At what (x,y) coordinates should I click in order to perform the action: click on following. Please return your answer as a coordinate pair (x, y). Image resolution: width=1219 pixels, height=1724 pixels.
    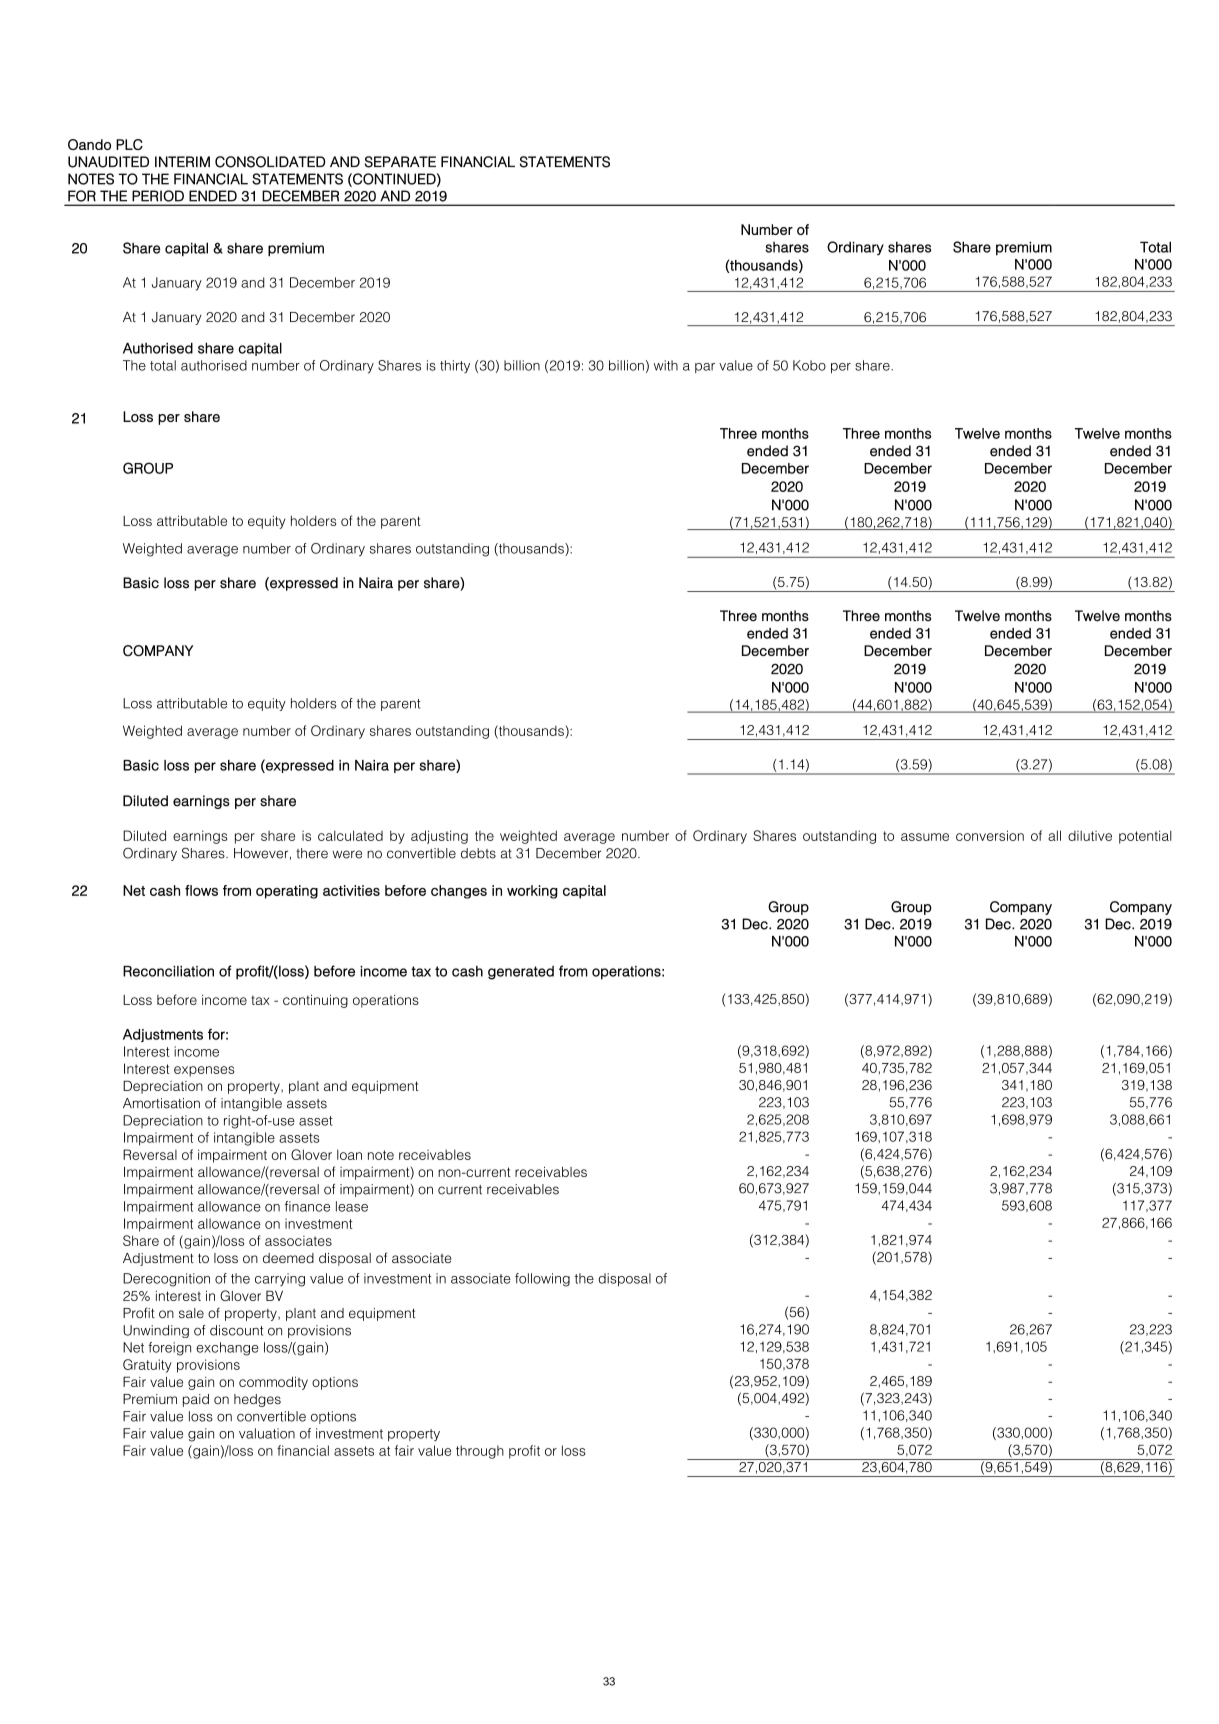
    Looking at the image, I should click on (542, 1280).
